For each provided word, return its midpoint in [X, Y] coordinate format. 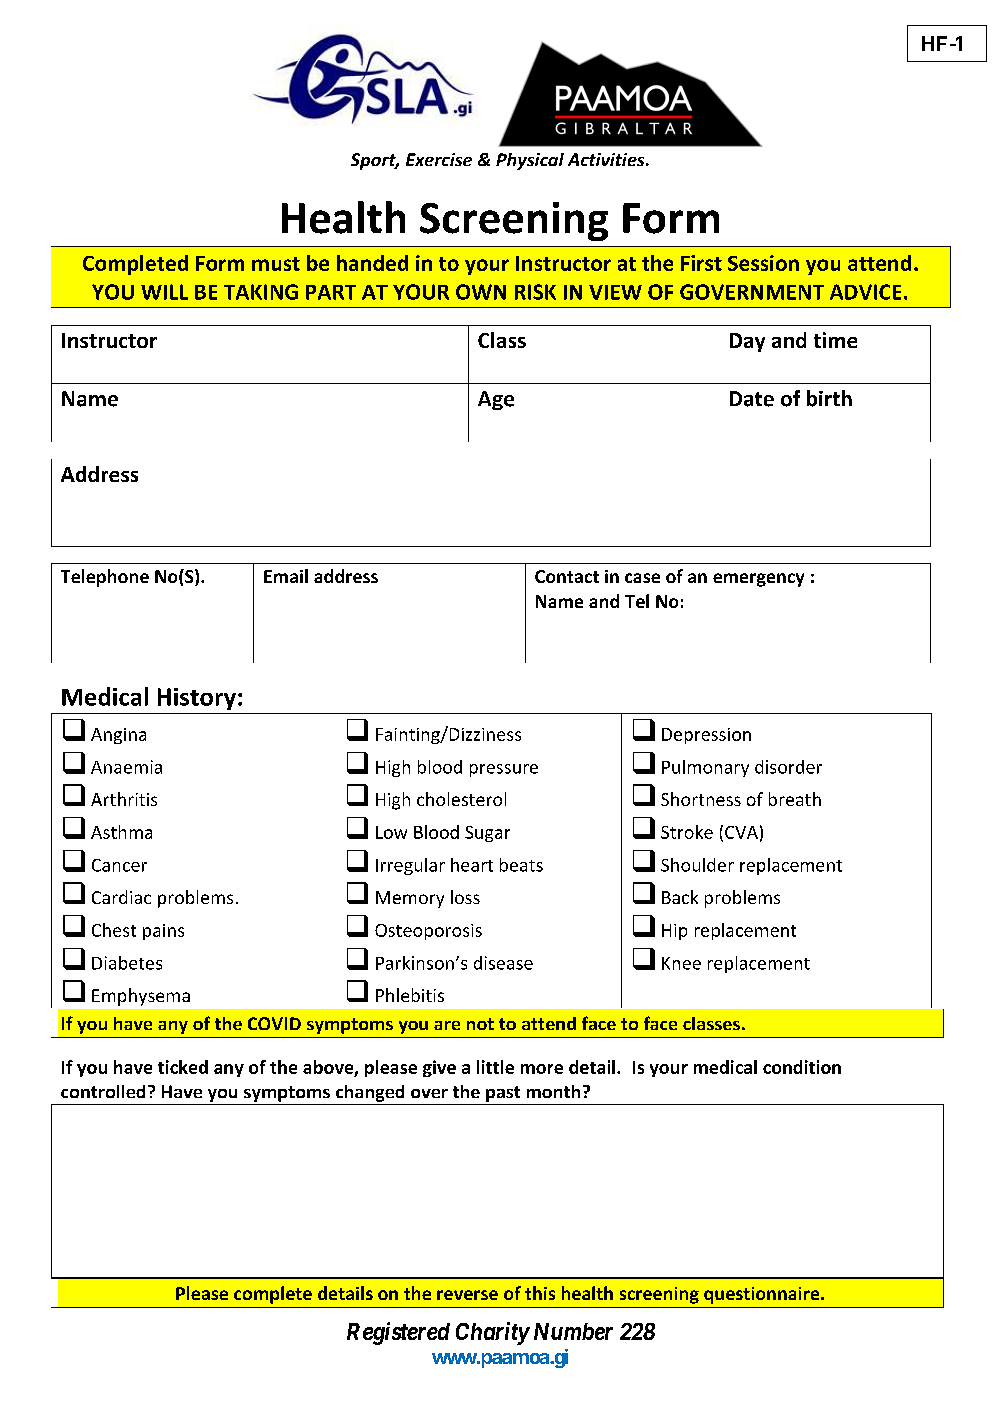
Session [763, 263]
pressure [504, 770]
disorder [788, 767]
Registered [398, 1333]
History [197, 699]
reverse [467, 1295]
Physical [530, 161]
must [276, 264]
